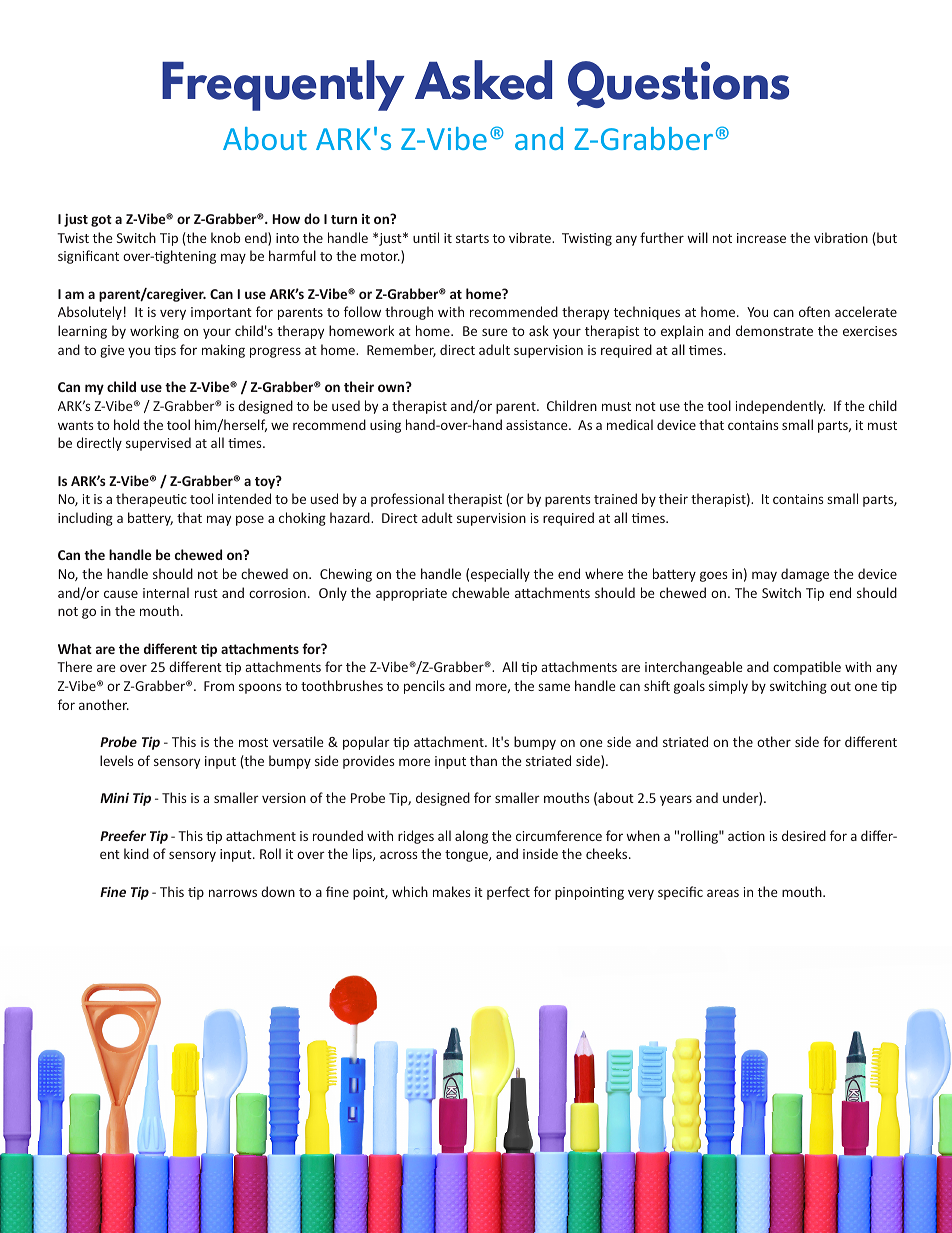 The height and width of the screenshot is (1233, 952). What do you see at coordinates (807, 668) in the screenshot?
I see `compatible` at bounding box center [807, 668].
